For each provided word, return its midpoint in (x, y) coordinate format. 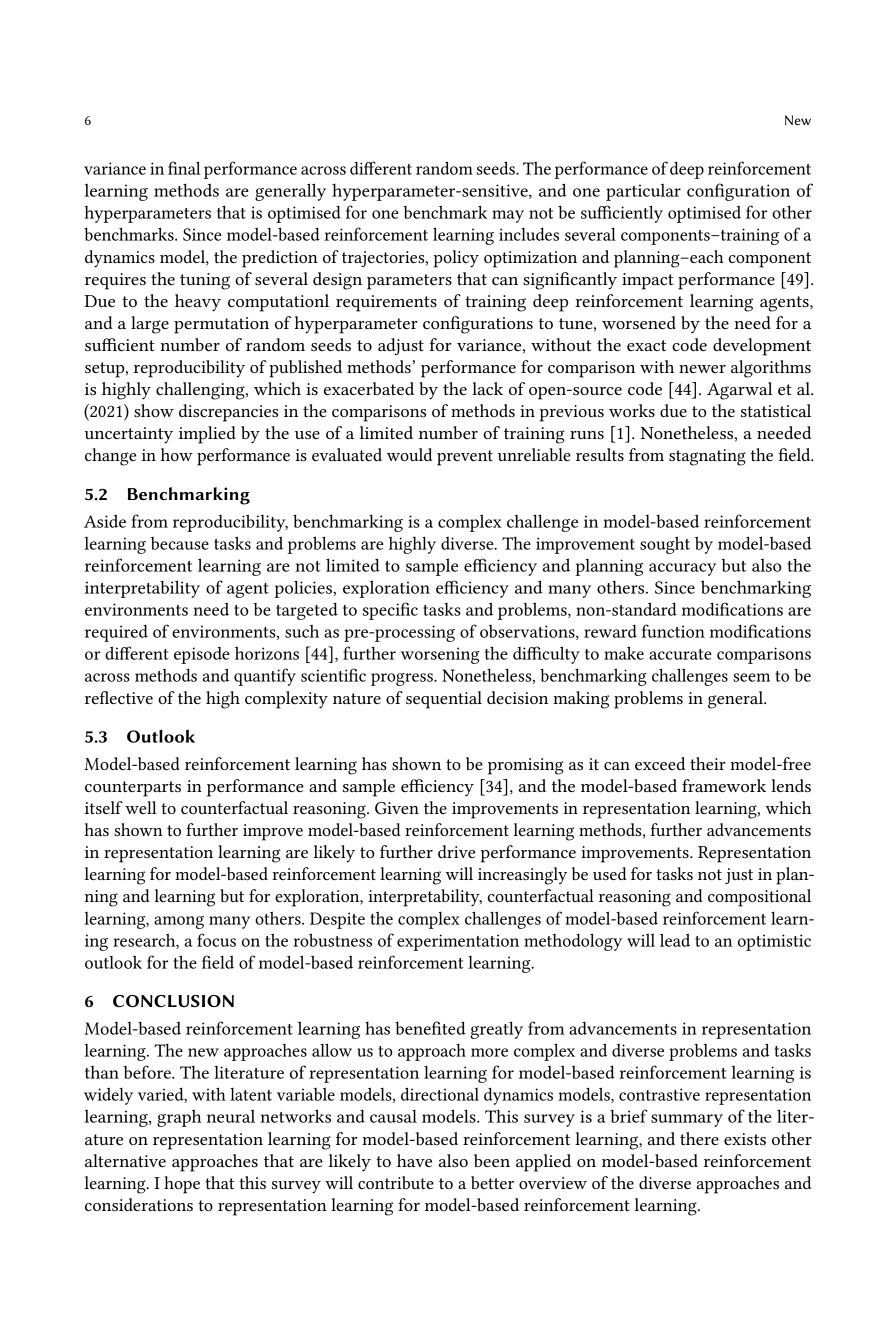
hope (182, 1185)
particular (643, 192)
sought (665, 545)
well (141, 807)
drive (456, 851)
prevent (465, 458)
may (508, 216)
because (180, 543)
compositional (759, 898)
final (184, 168)
